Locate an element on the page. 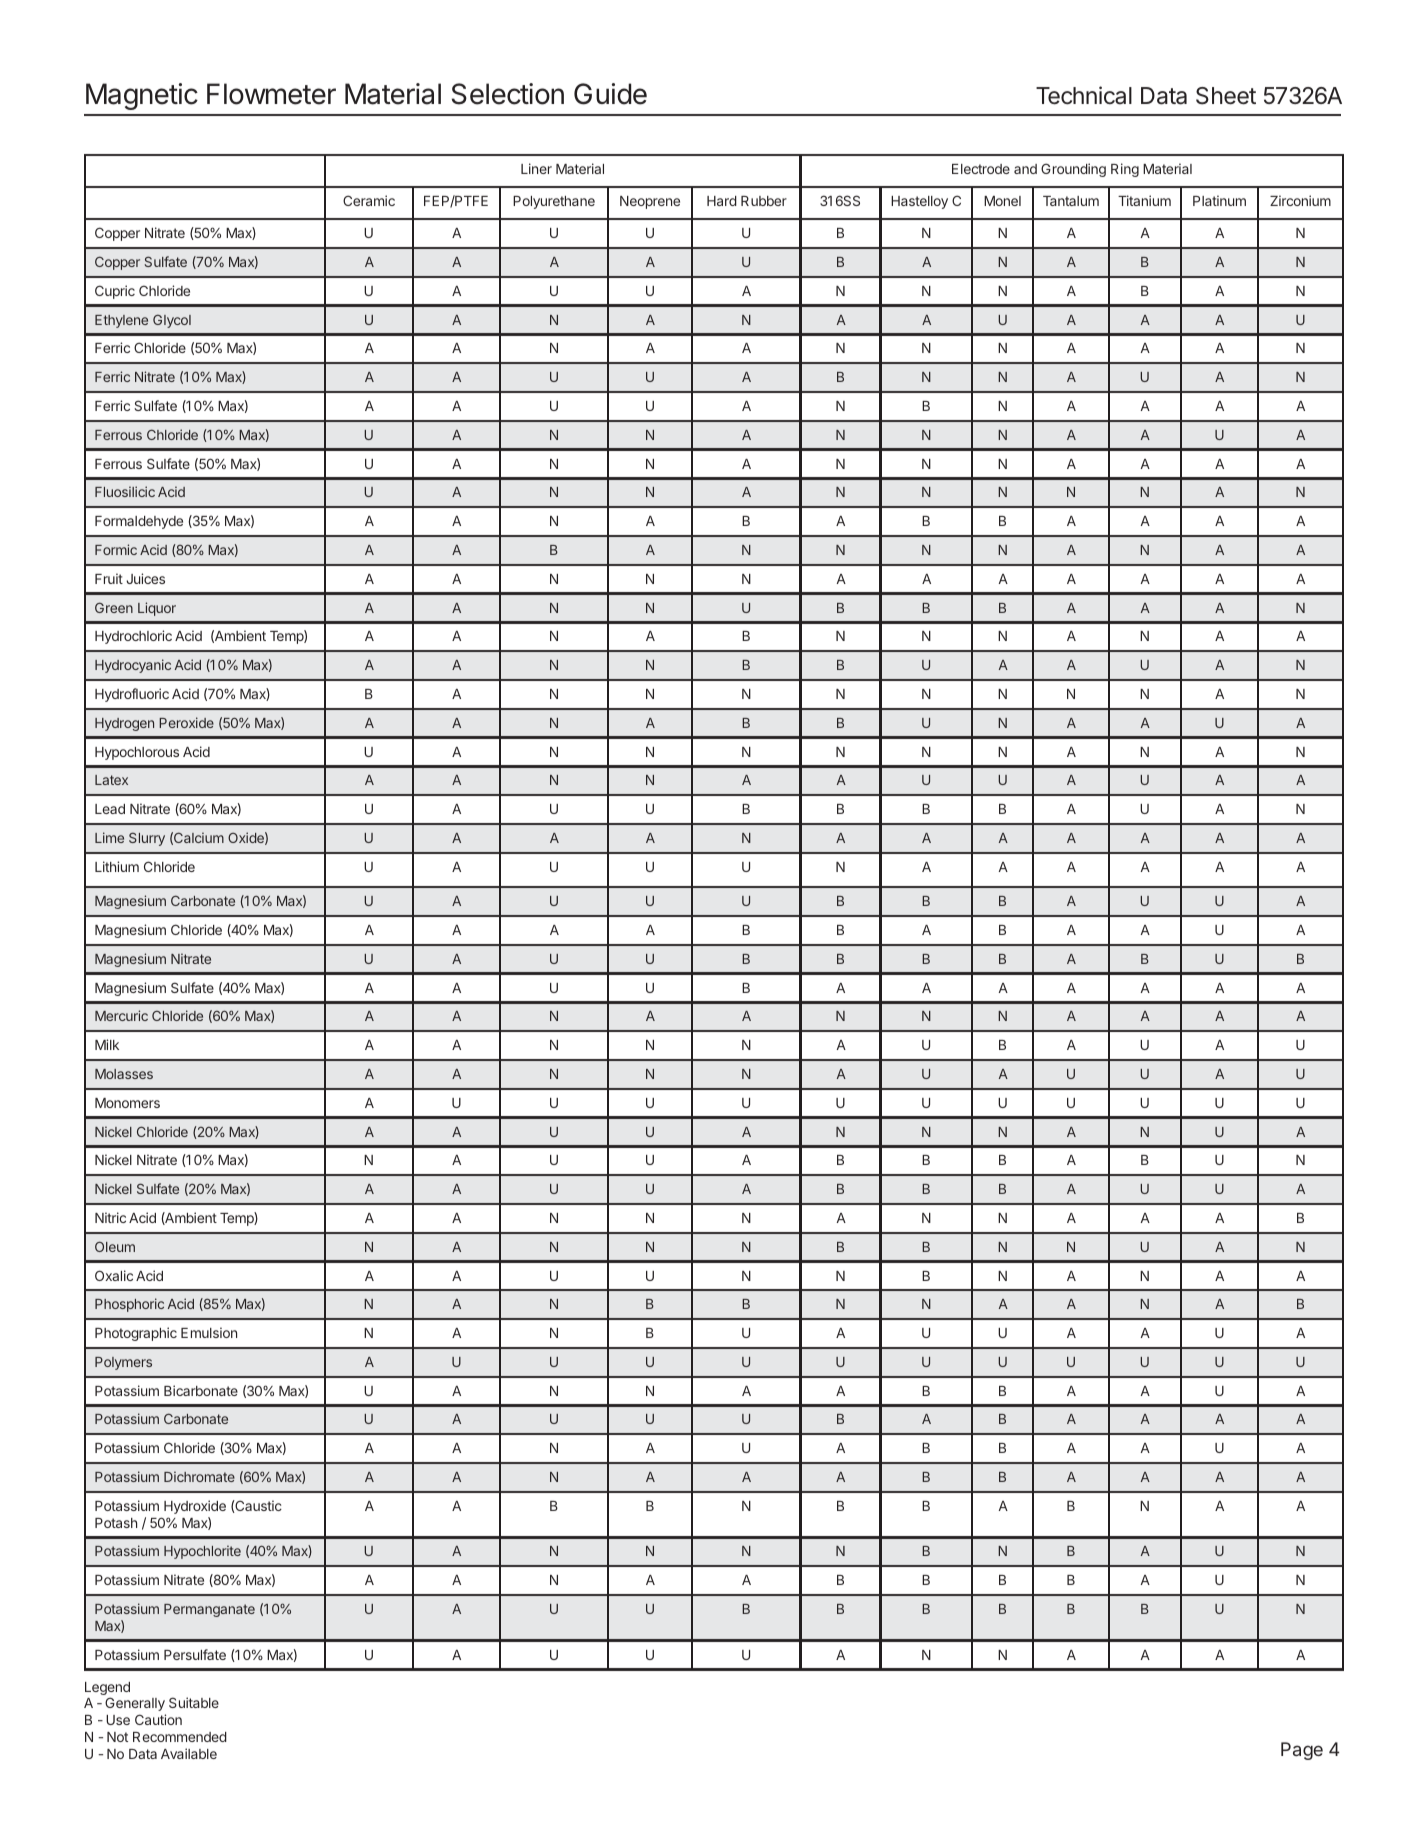 The width and height of the document is (1425, 1844). Nitric is located at coordinates (110, 1217).
